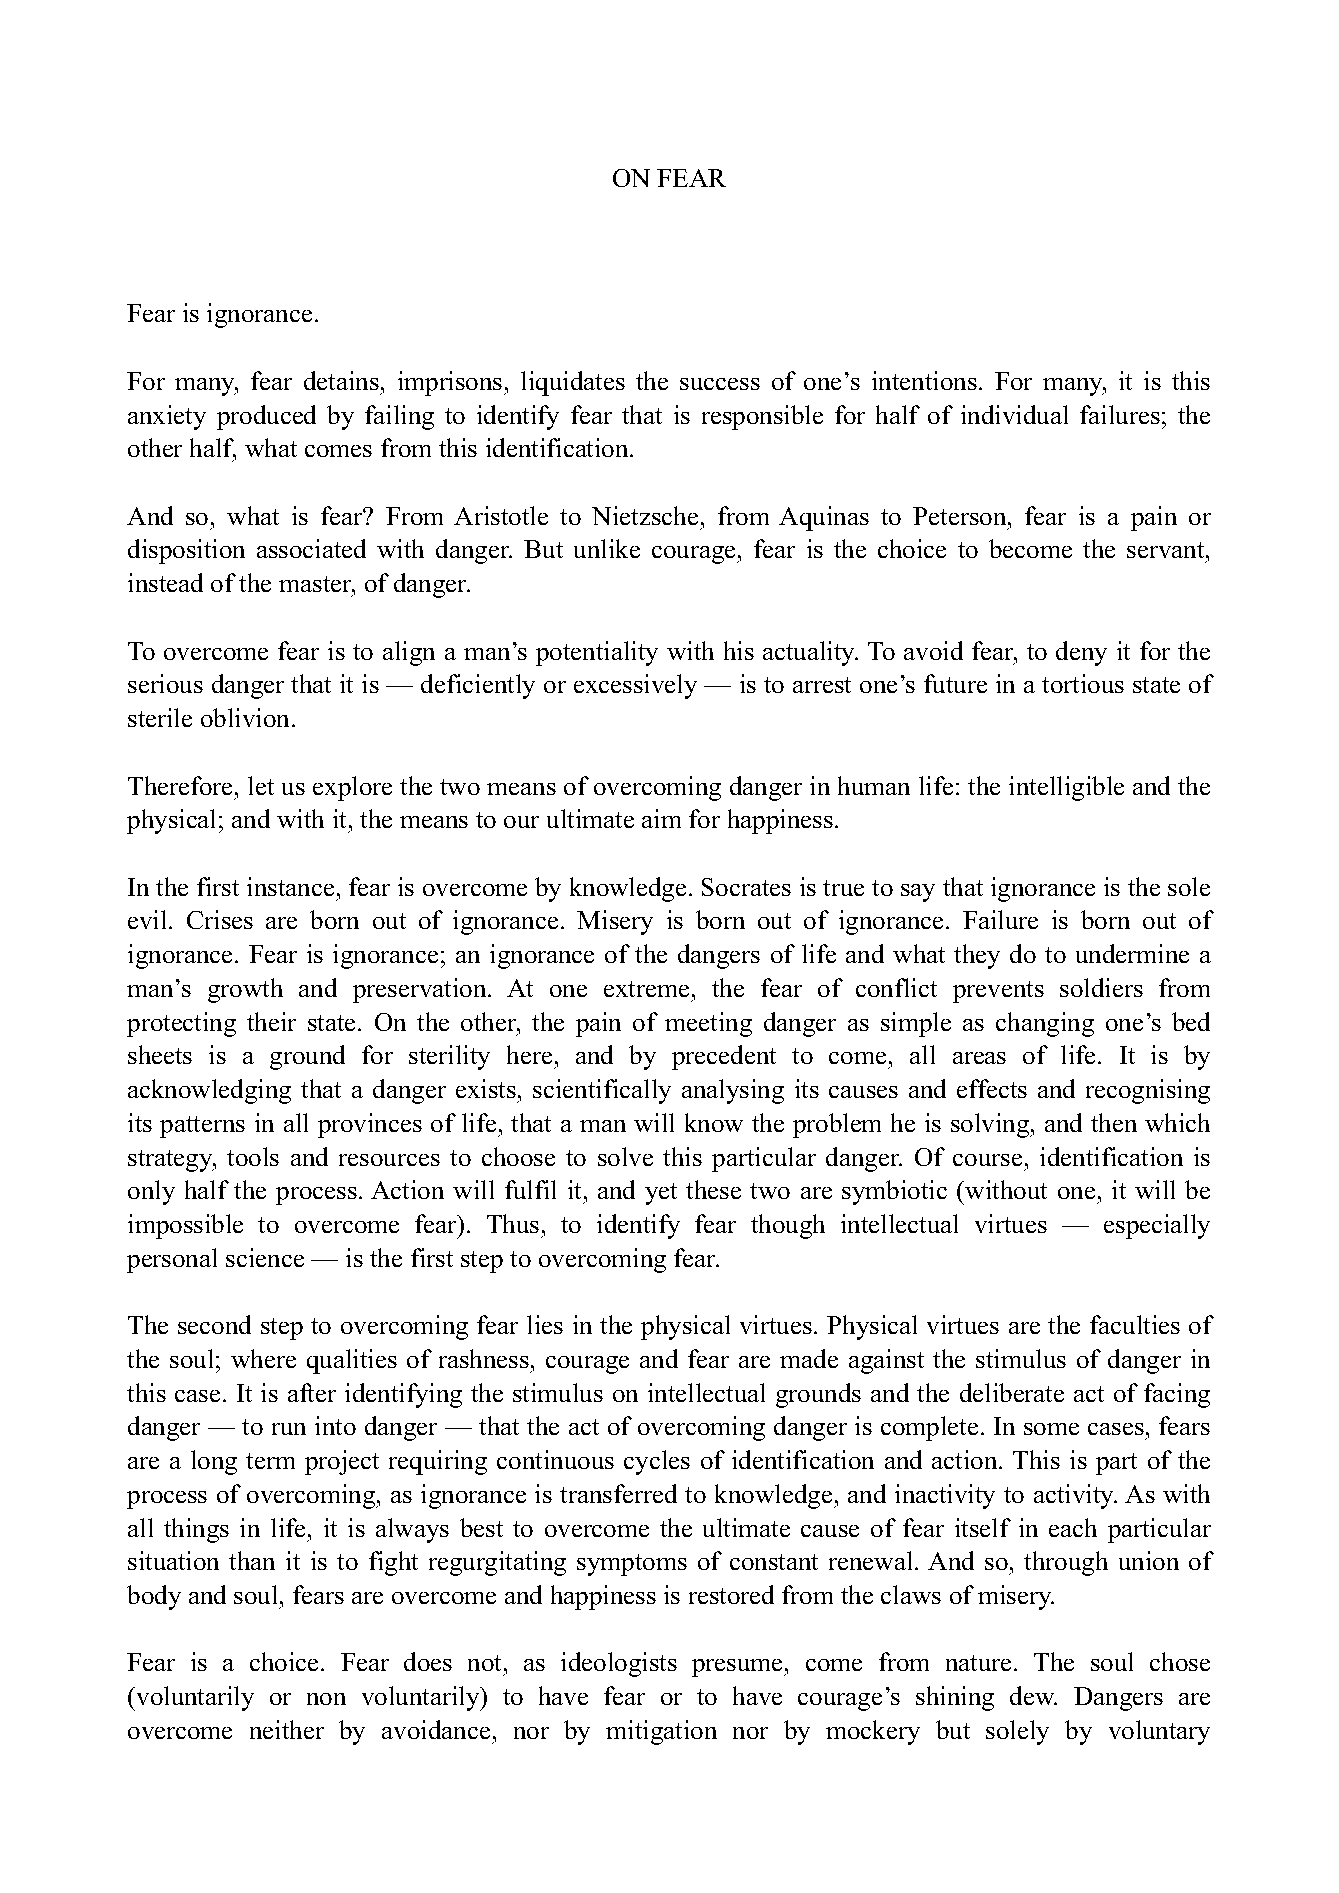  Describe the element at coordinates (326, 1699) in the screenshot. I see `non` at that location.
